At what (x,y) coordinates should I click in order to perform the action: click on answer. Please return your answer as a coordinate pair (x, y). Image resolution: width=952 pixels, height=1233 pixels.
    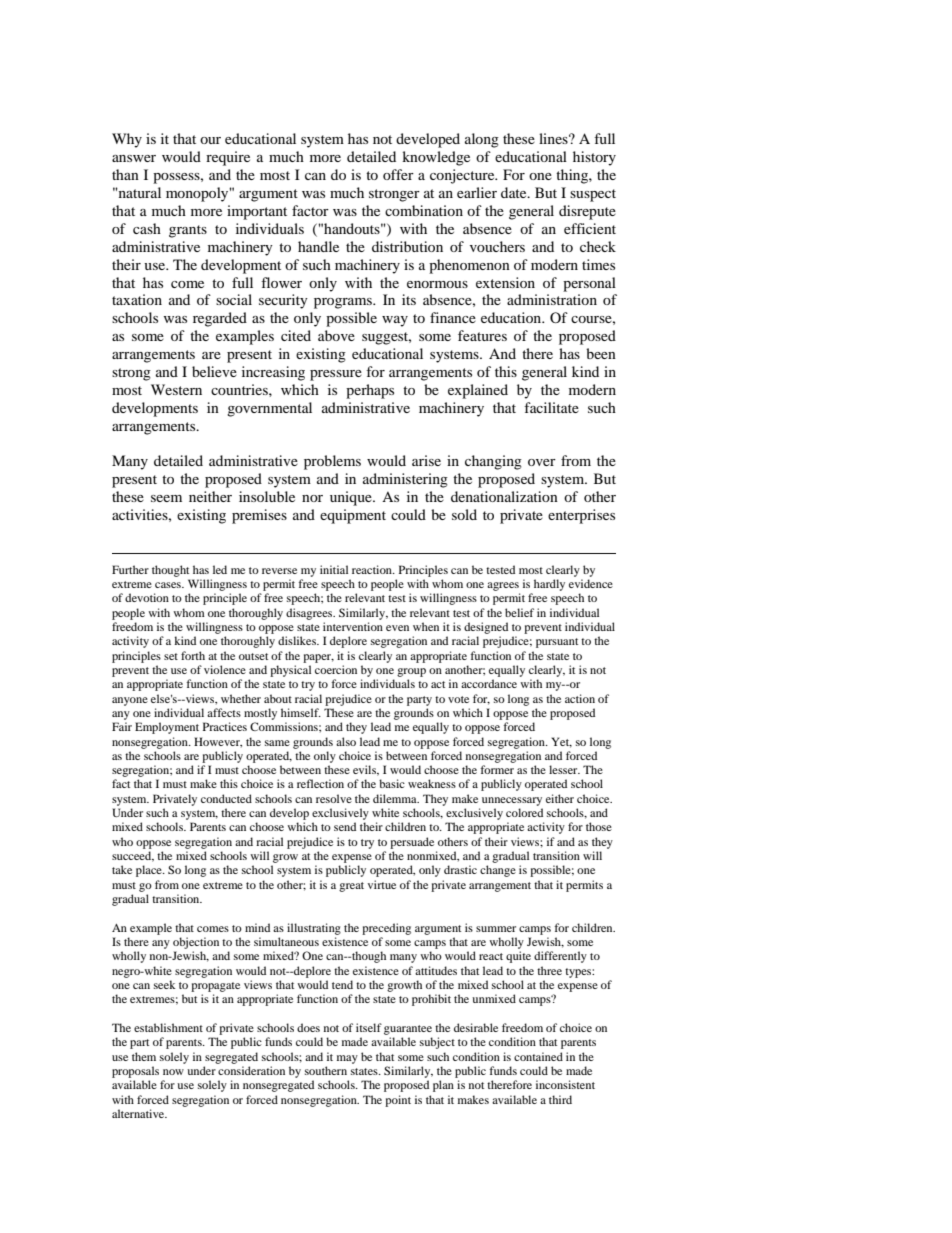
    Looking at the image, I should click on (134, 158).
